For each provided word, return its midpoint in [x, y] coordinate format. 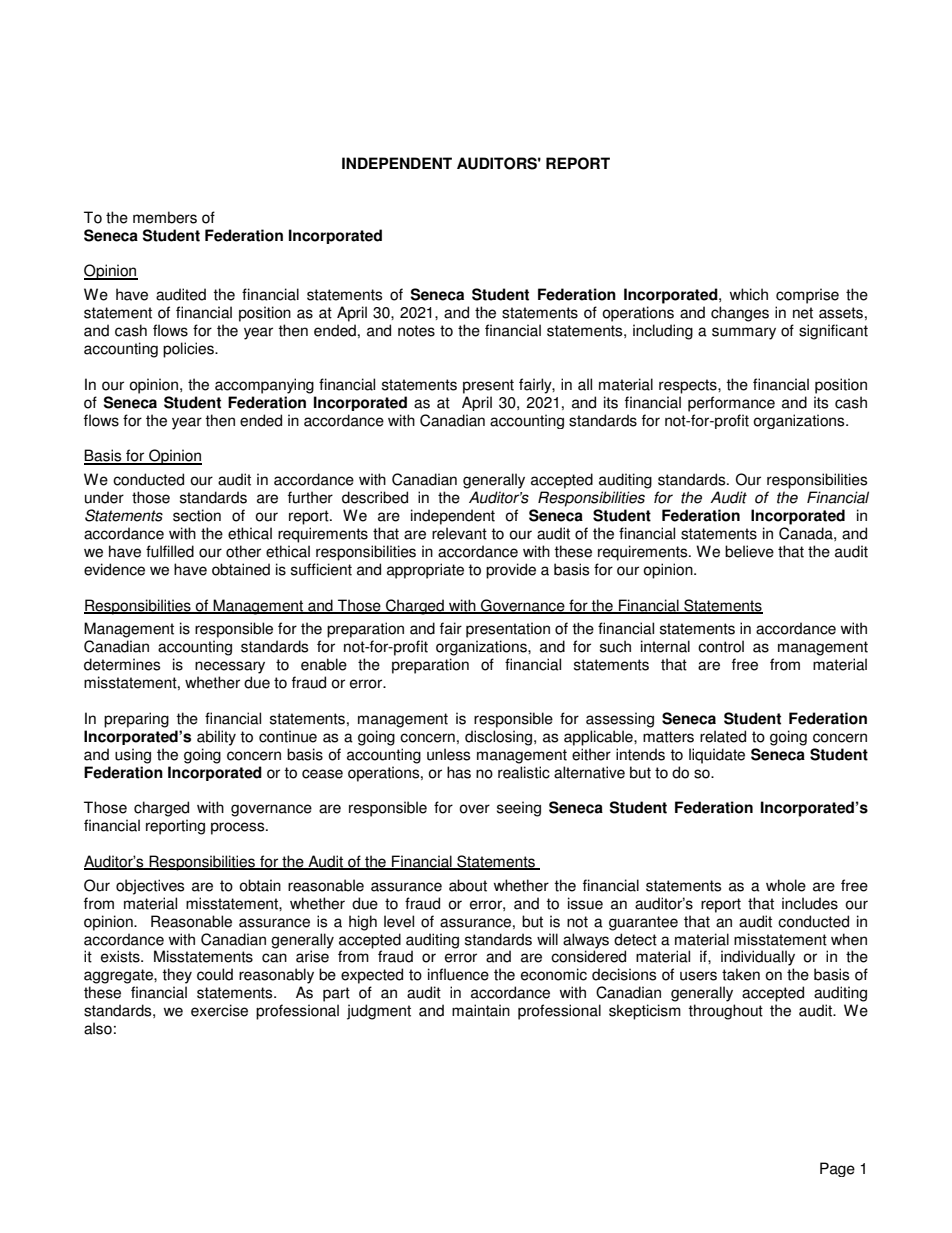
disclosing [500, 738]
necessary [230, 667]
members [165, 217]
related [723, 736]
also [98, 1028]
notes [416, 331]
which [749, 294]
